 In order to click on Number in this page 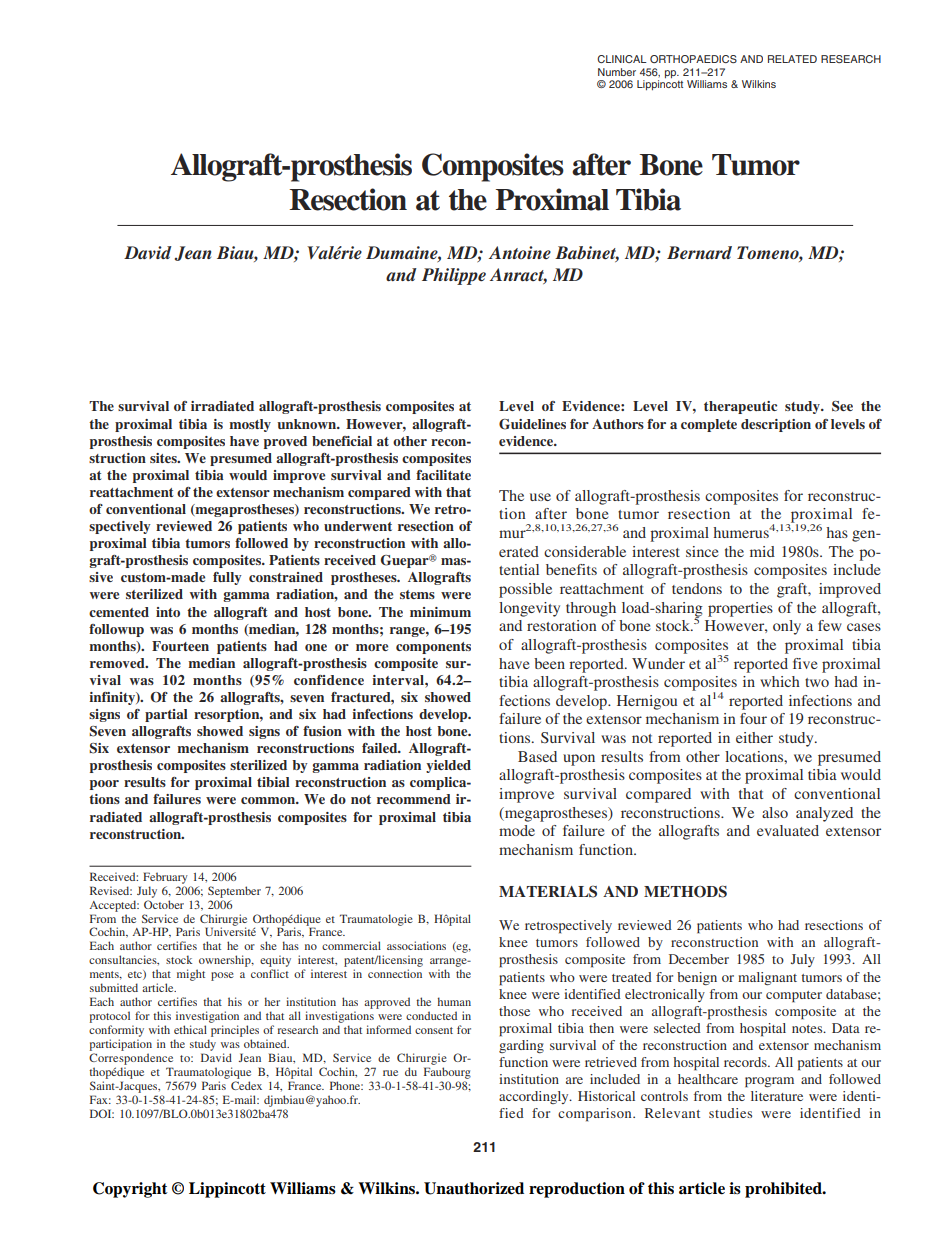, I will do `click(617, 72)`.
